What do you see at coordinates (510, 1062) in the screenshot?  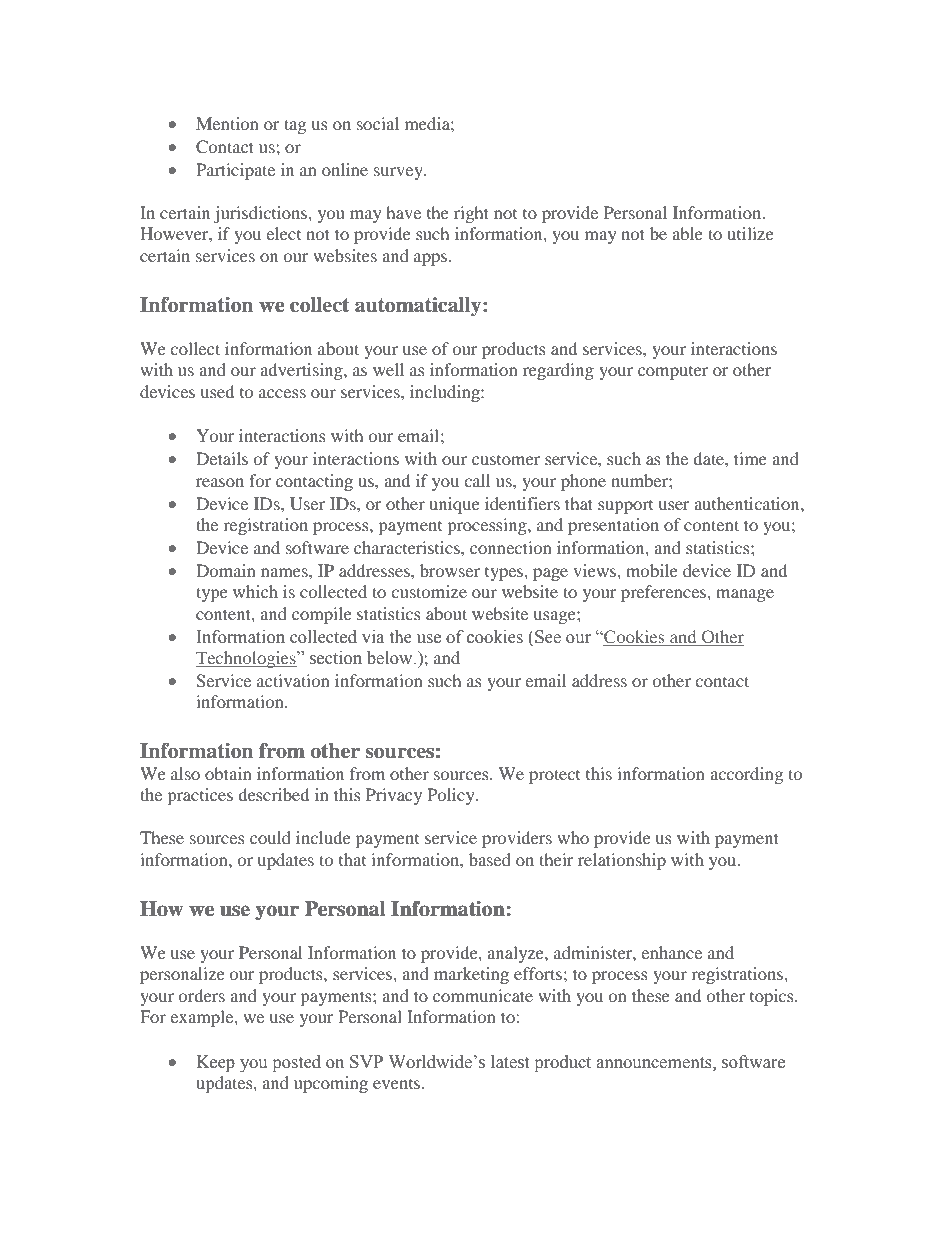 I see `latest` at bounding box center [510, 1062].
